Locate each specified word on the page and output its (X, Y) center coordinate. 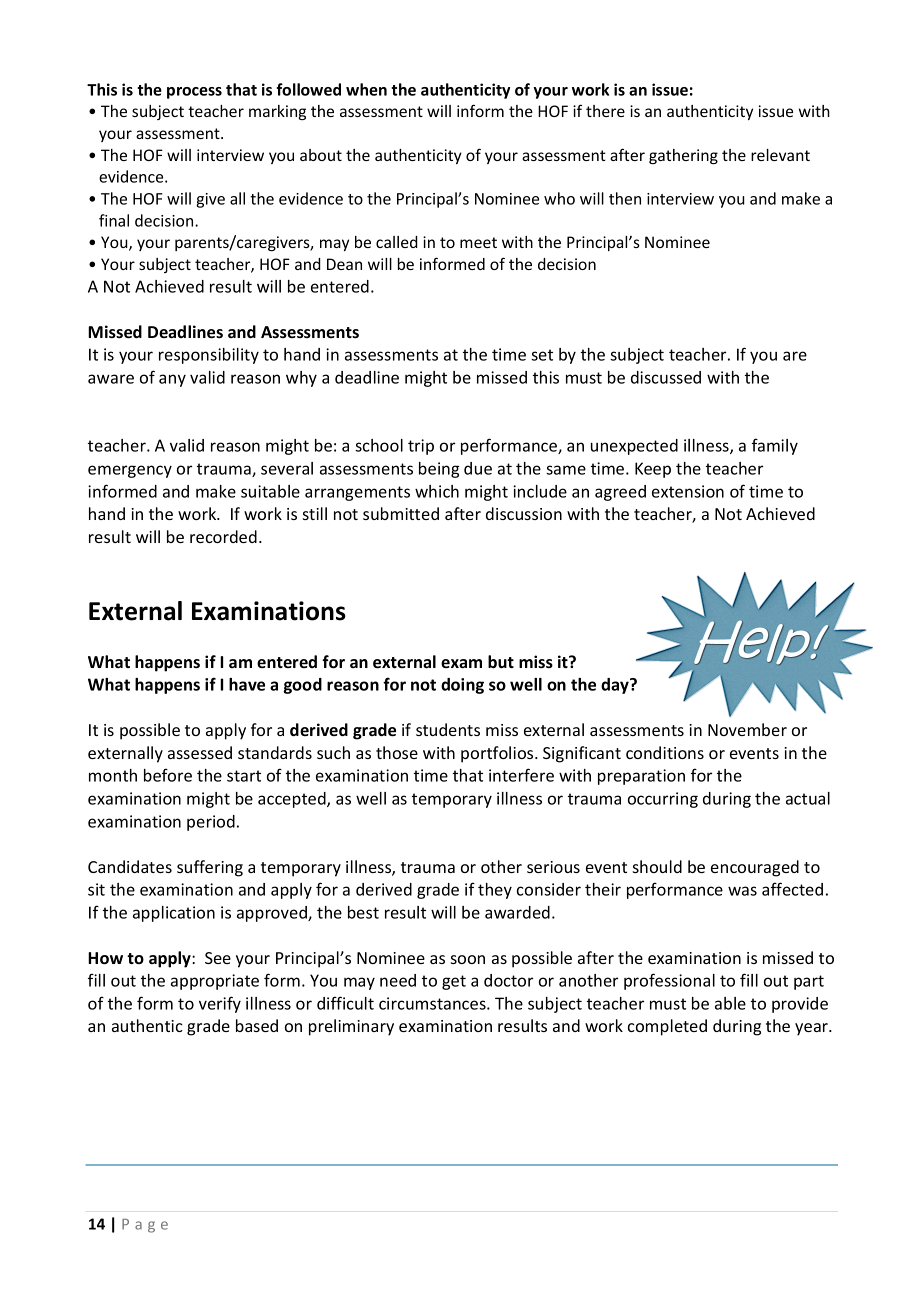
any (172, 380)
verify (220, 1004)
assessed (200, 752)
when (366, 89)
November (747, 729)
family (775, 446)
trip (421, 447)
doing (462, 686)
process (194, 93)
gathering (683, 156)
